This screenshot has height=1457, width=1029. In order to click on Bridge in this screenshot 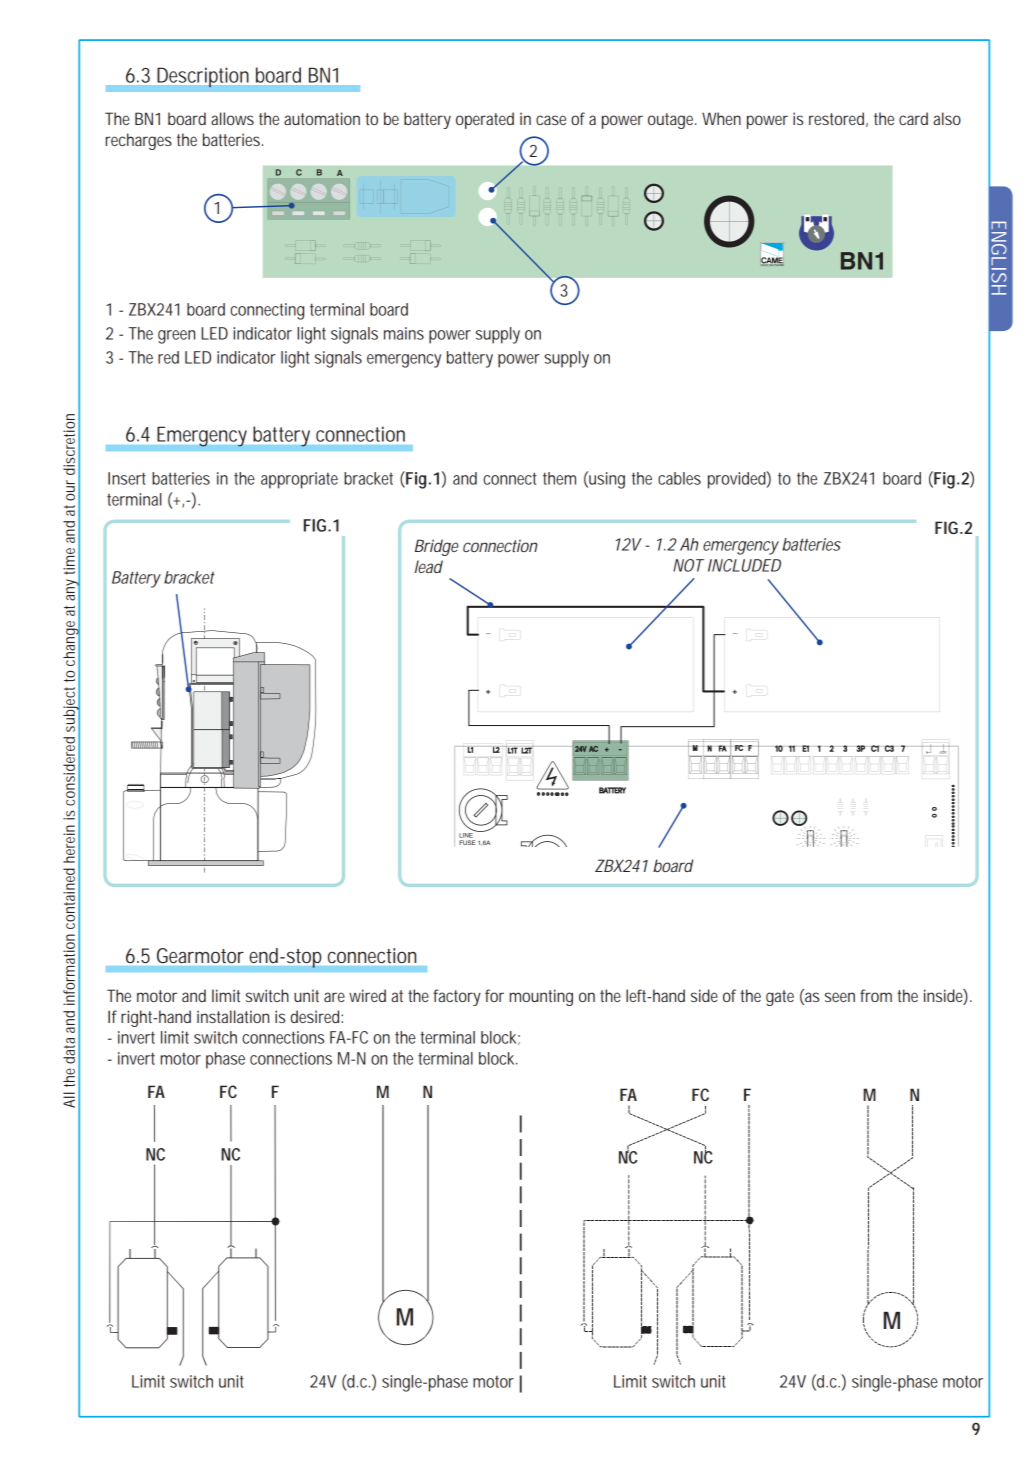, I will do `click(436, 547)`.
